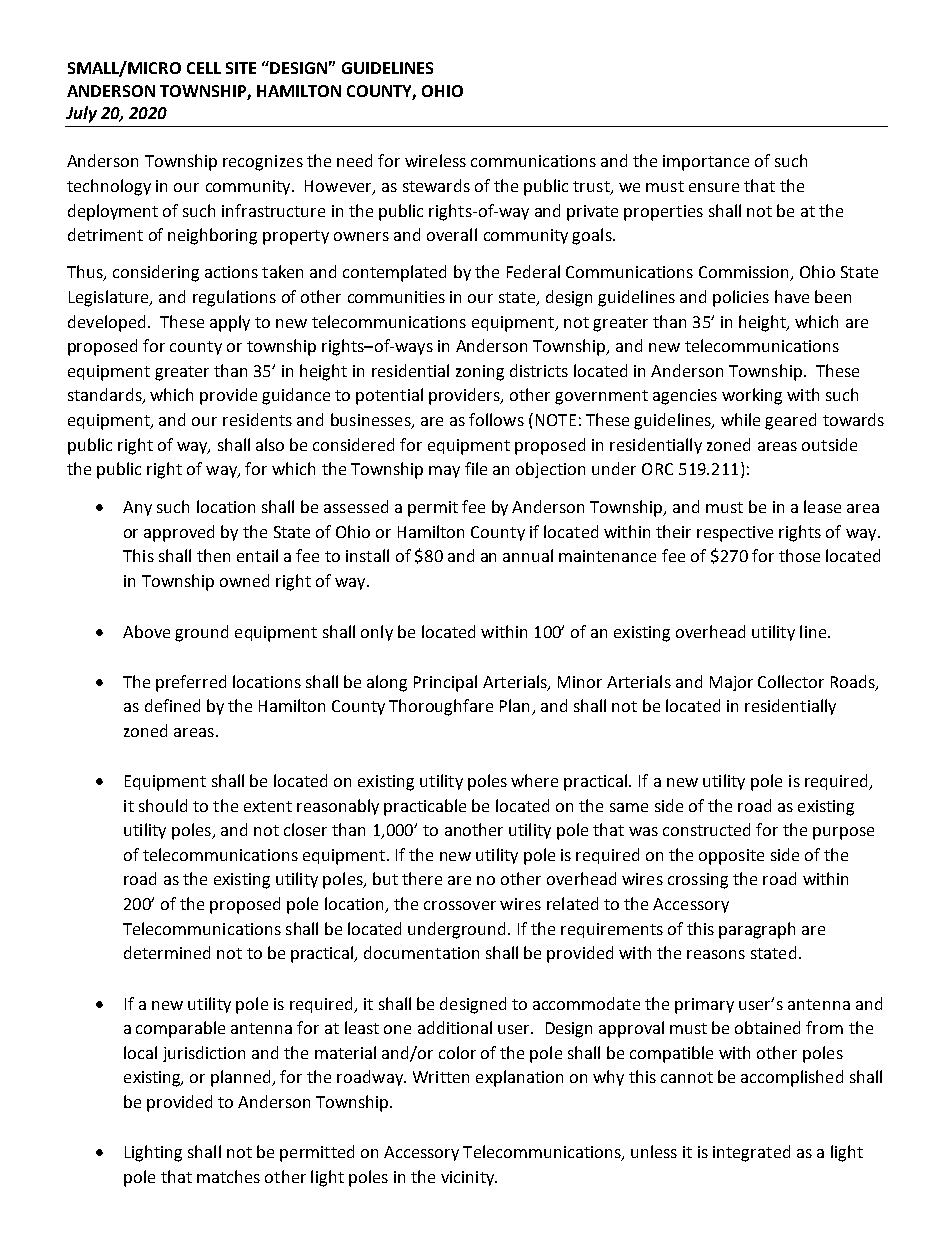 Image resolution: width=952 pixels, height=1233 pixels. Describe the element at coordinates (460, 905) in the screenshot. I see `crossover` at that location.
